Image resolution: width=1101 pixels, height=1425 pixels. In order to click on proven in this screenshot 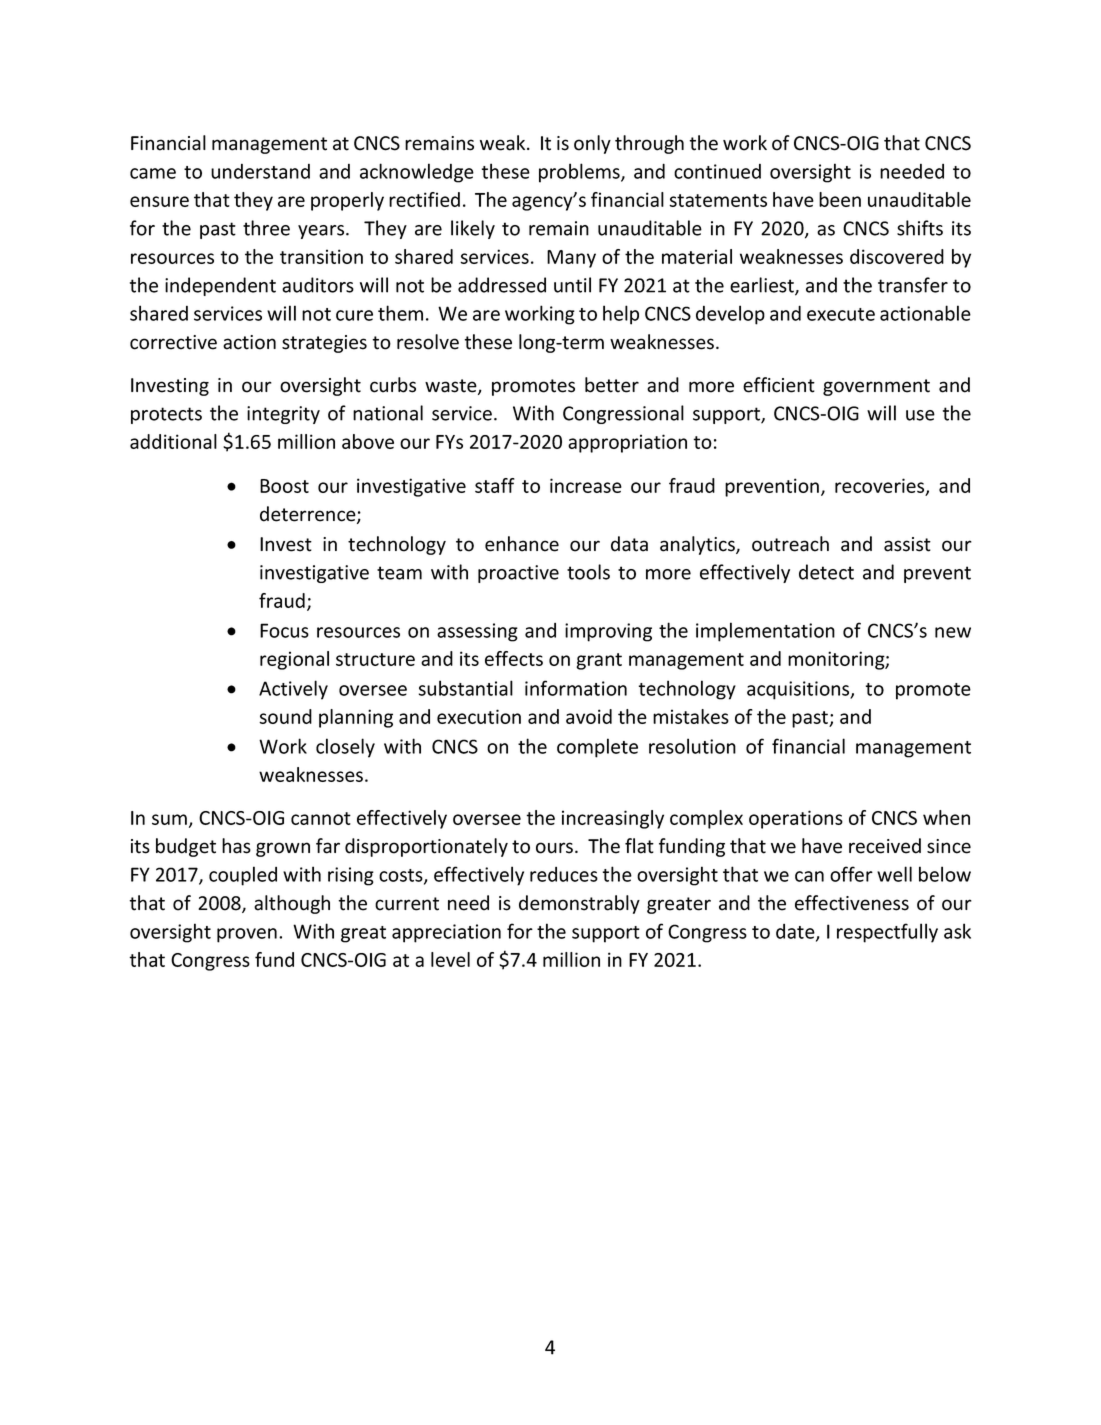, I will do `click(247, 935)`.
